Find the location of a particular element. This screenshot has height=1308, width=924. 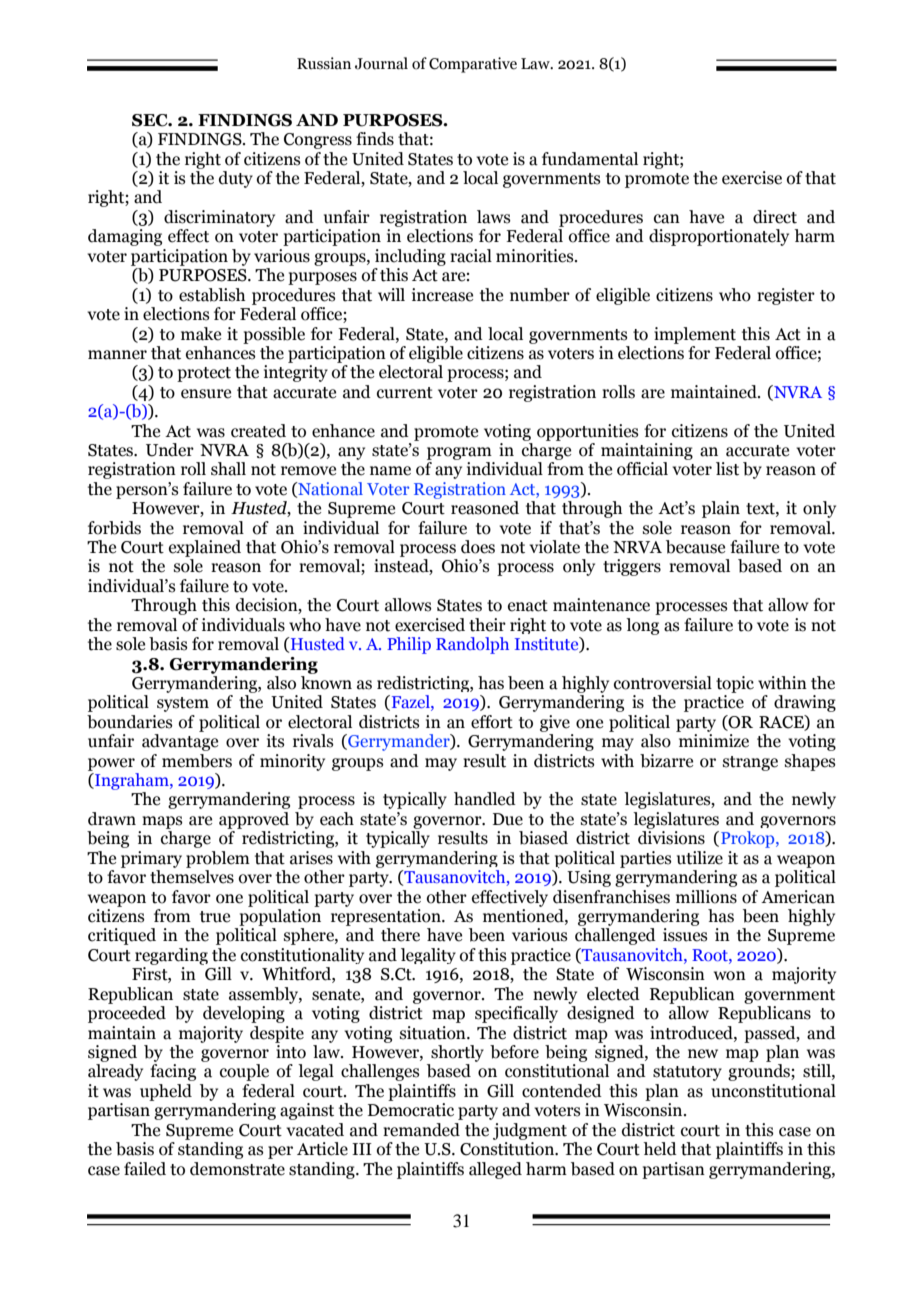

Comparative is located at coordinates (473, 65).
